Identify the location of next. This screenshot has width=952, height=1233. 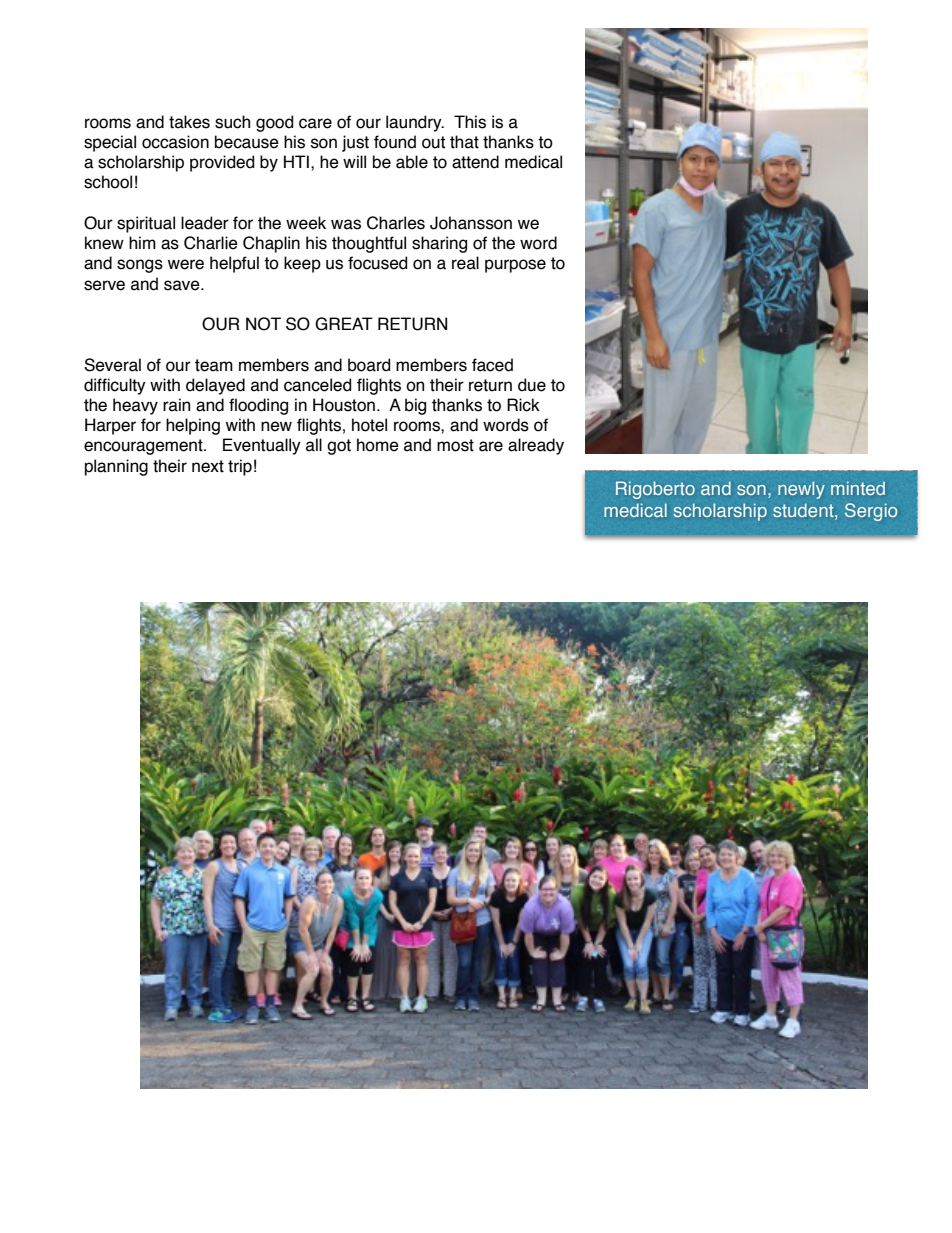
(208, 466).
